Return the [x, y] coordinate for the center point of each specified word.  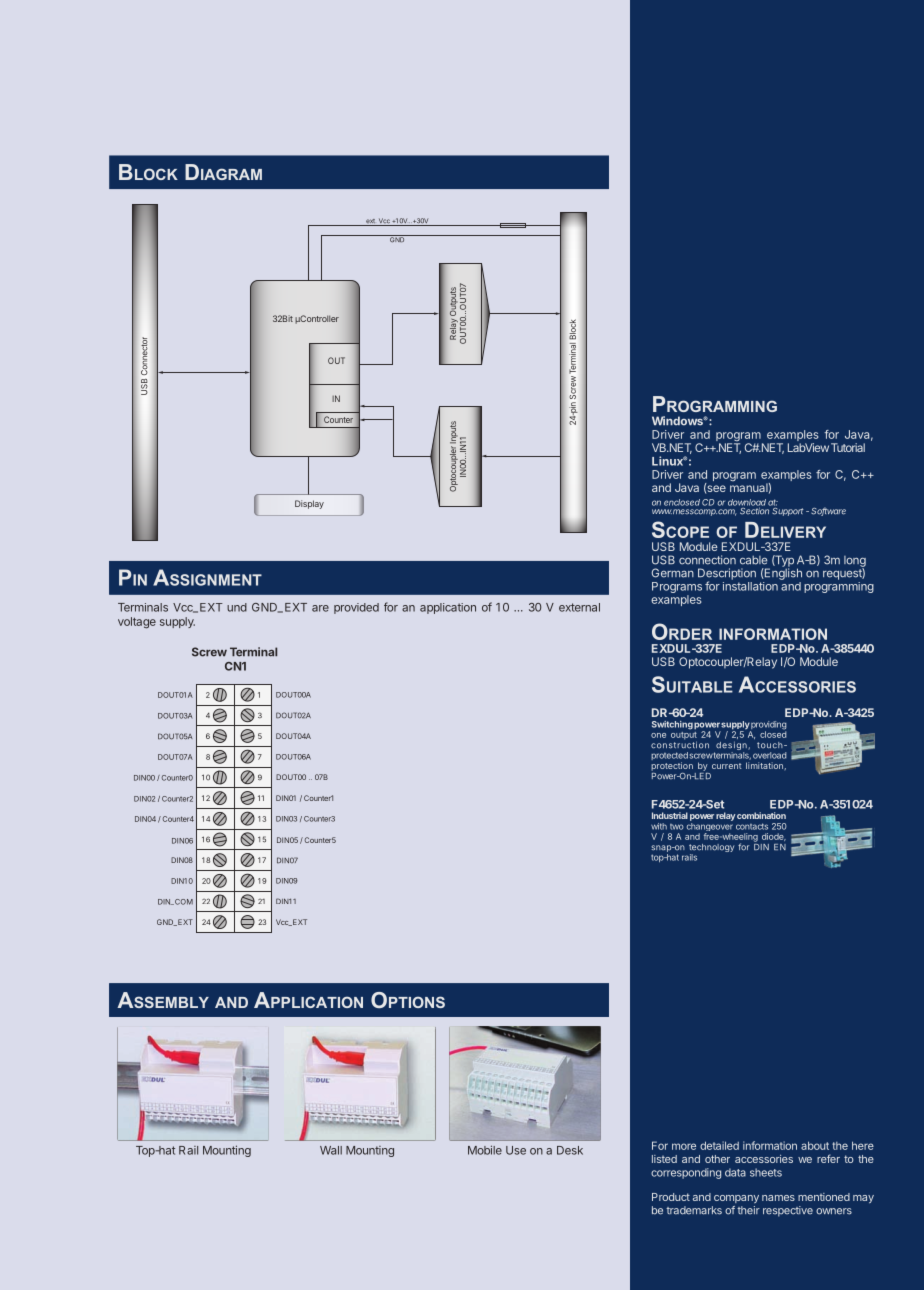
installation [750, 586]
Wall [331, 1150]
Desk [570, 1150]
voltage [137, 623]
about [815, 1145]
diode [774, 837]
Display [309, 504]
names [778, 1198]
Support [788, 510]
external [579, 607]
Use [516, 1150]
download [747, 503]
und [237, 607]
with [659, 826]
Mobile [485, 1150]
